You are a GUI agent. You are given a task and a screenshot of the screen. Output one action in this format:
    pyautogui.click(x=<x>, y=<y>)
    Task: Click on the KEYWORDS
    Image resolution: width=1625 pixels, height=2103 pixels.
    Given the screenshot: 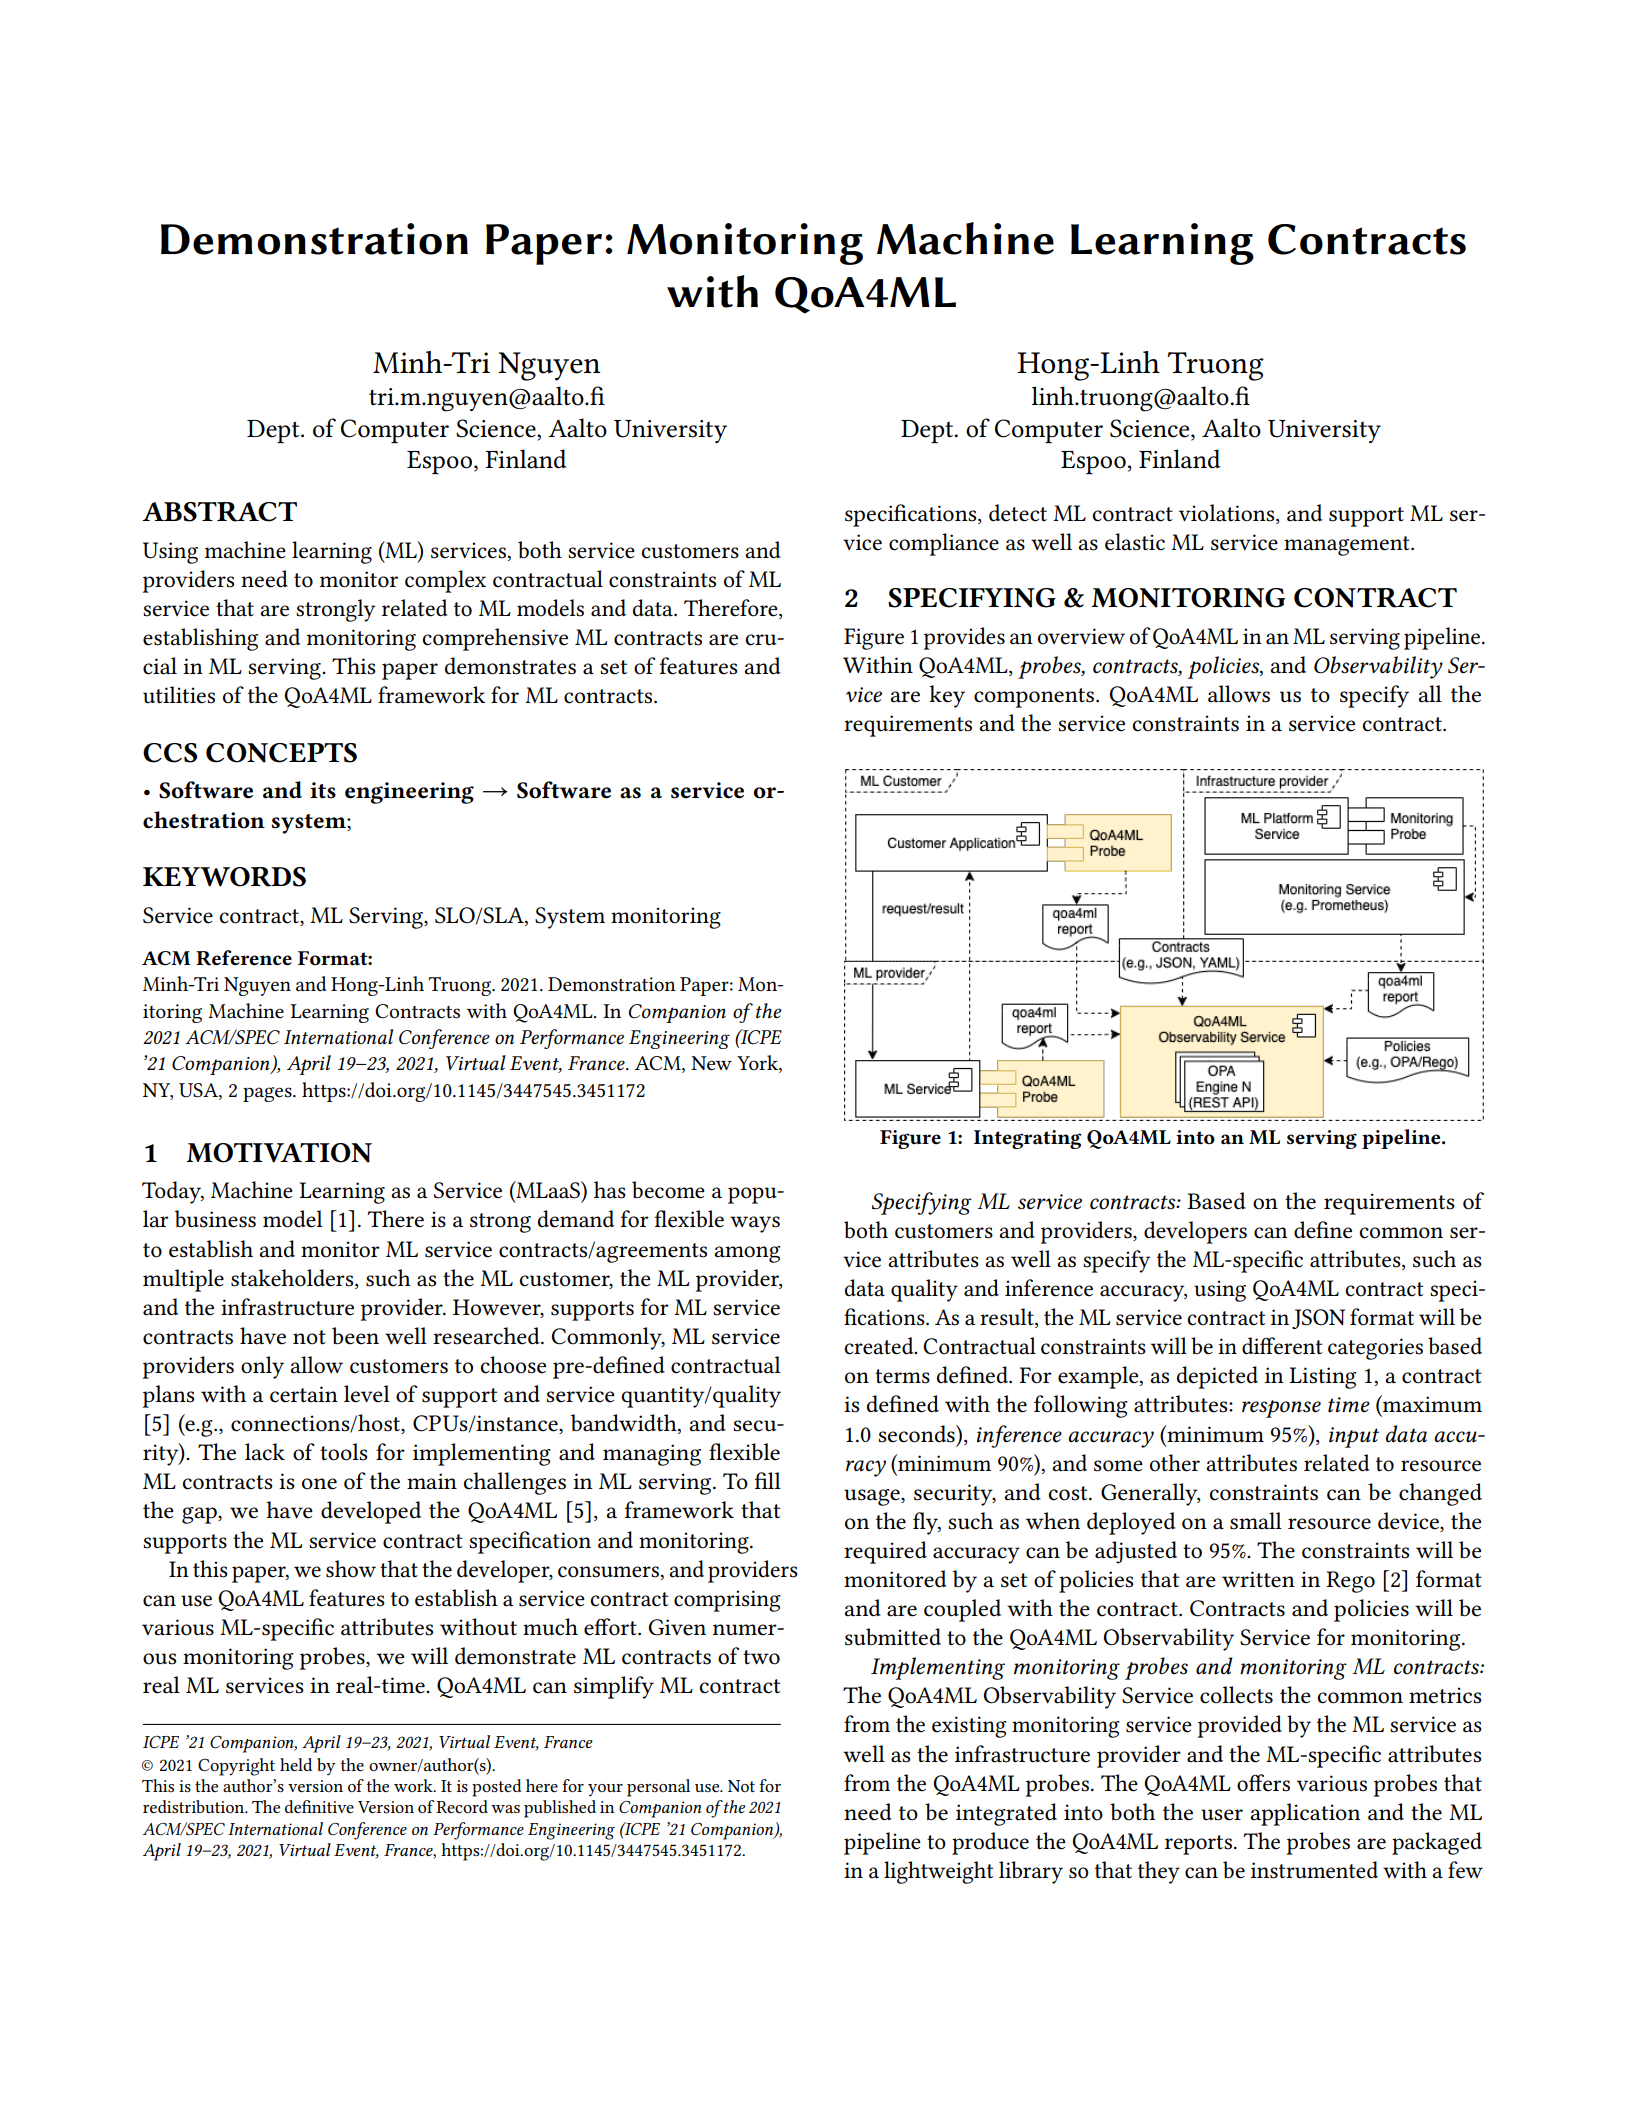 What is the action you would take?
    pyautogui.click(x=224, y=877)
